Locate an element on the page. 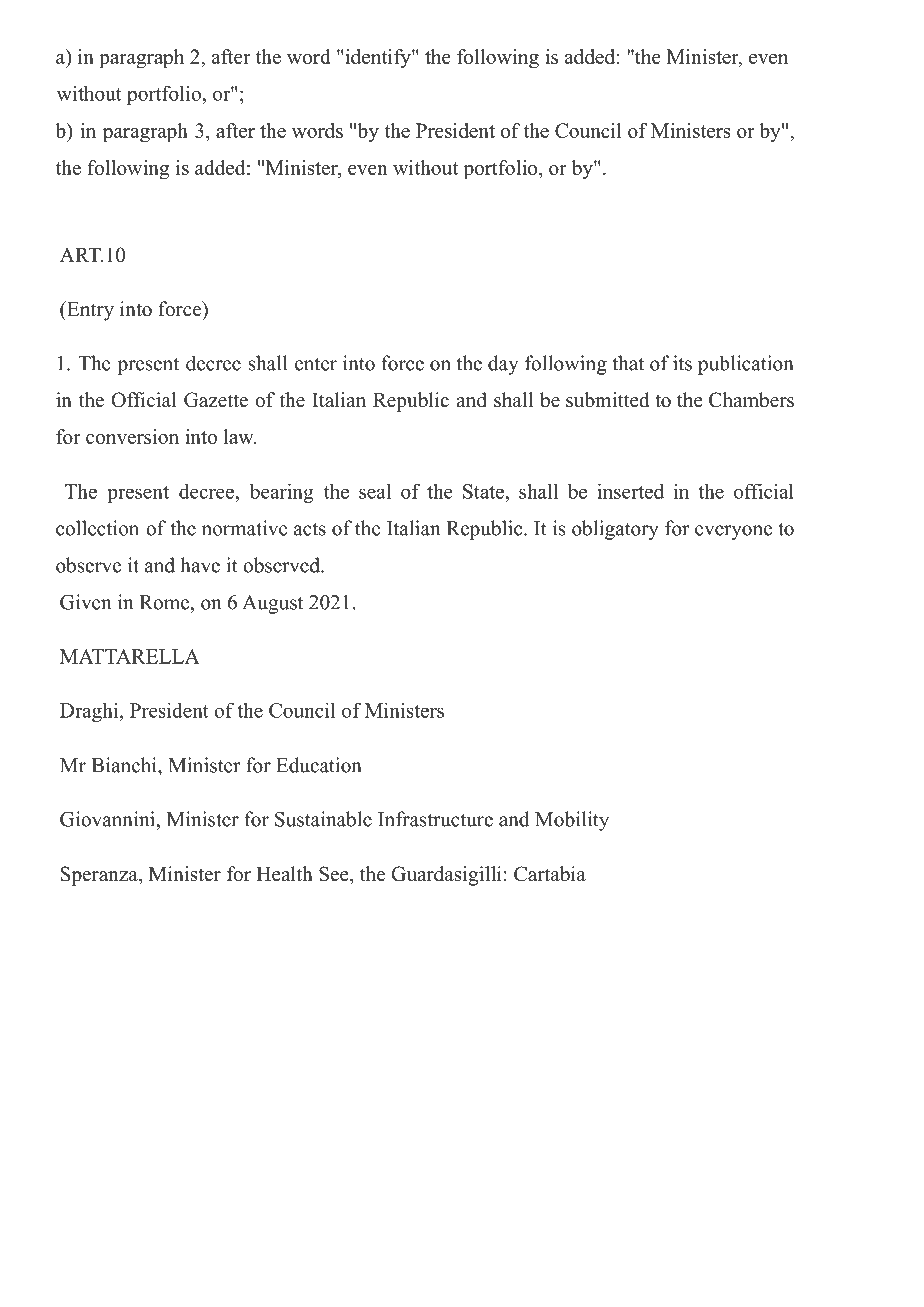 This document has height=1307, width=924. day is located at coordinates (503, 365).
